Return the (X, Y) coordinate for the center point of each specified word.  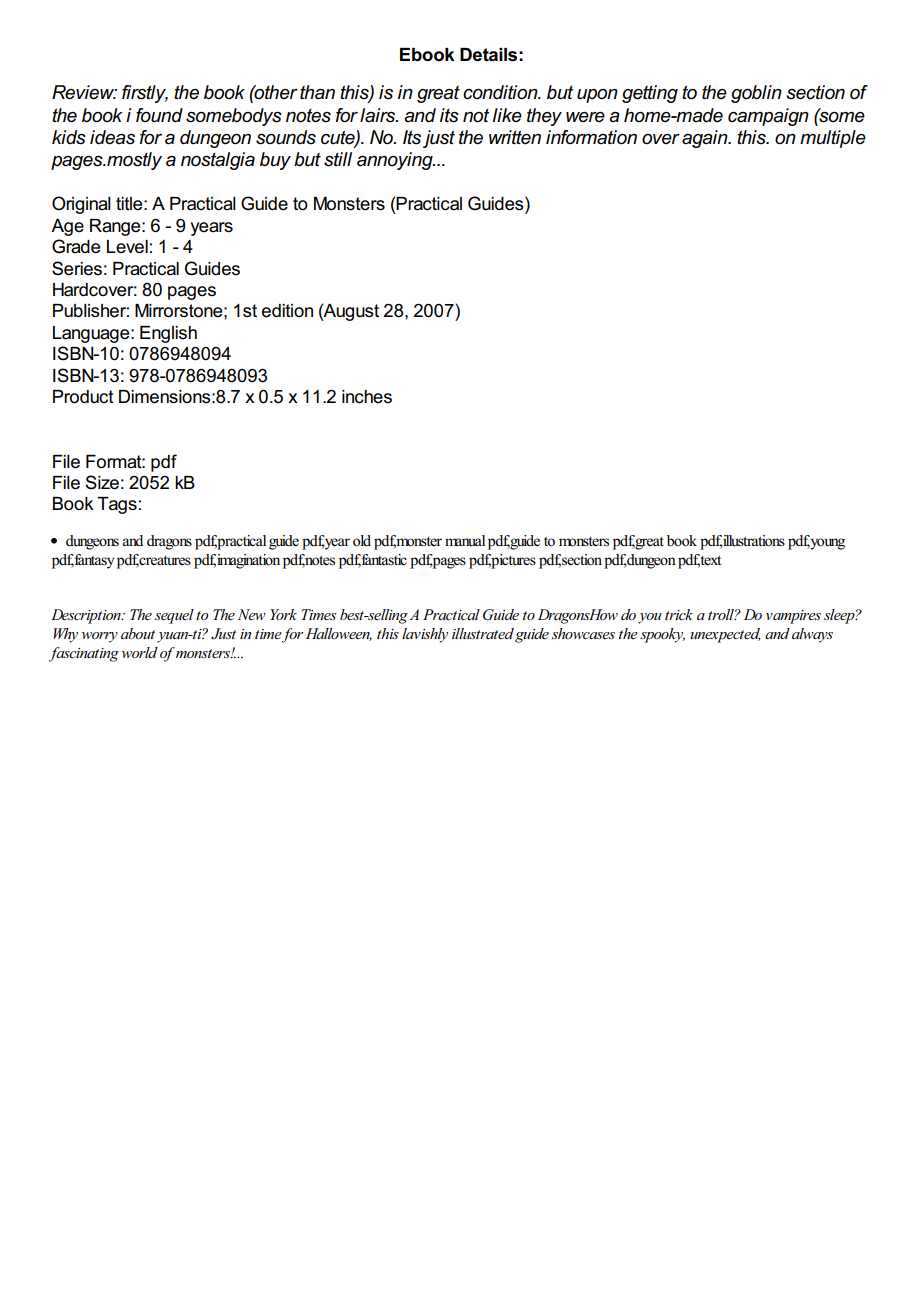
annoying (396, 161)
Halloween (337, 634)
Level (127, 247)
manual (465, 540)
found (159, 115)
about (138, 633)
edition (287, 311)
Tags (117, 505)
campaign (768, 117)
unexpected (725, 635)
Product (83, 397)
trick (679, 614)
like (507, 115)
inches (367, 397)
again (706, 139)
